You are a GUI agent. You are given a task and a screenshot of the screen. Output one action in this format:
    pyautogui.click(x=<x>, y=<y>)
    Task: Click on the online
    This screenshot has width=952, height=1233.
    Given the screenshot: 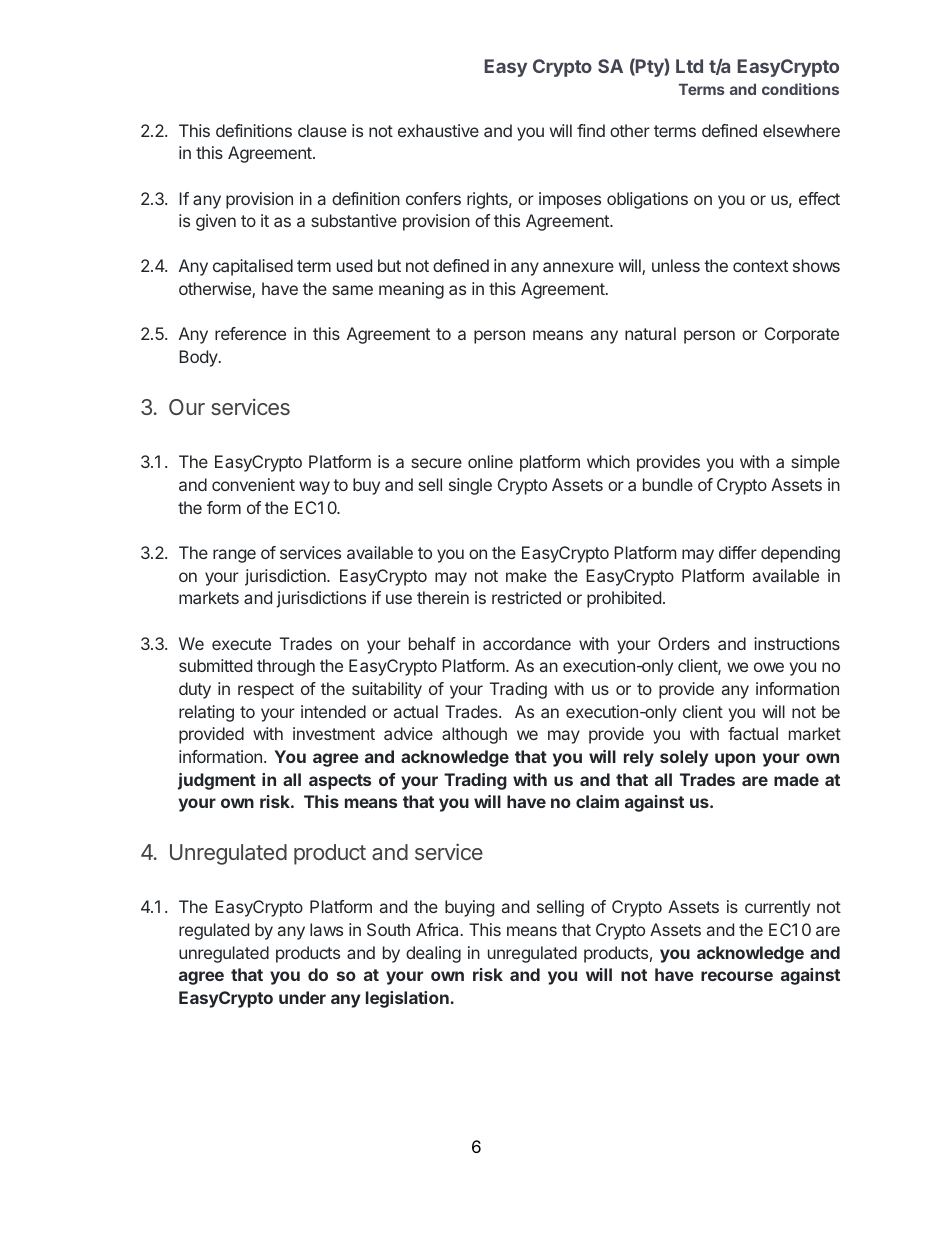 What is the action you would take?
    pyautogui.click(x=490, y=461)
